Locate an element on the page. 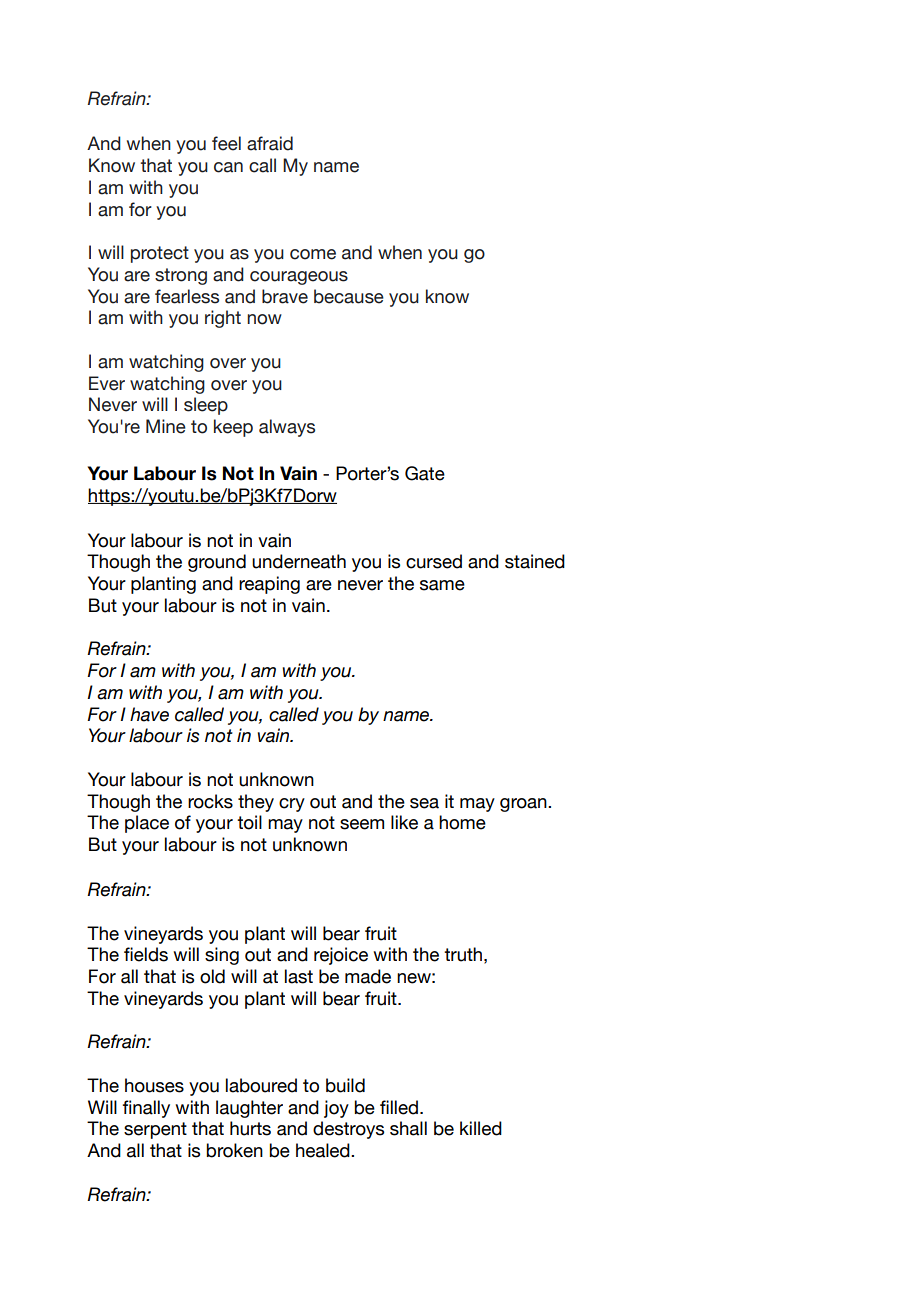  come is located at coordinates (313, 254).
